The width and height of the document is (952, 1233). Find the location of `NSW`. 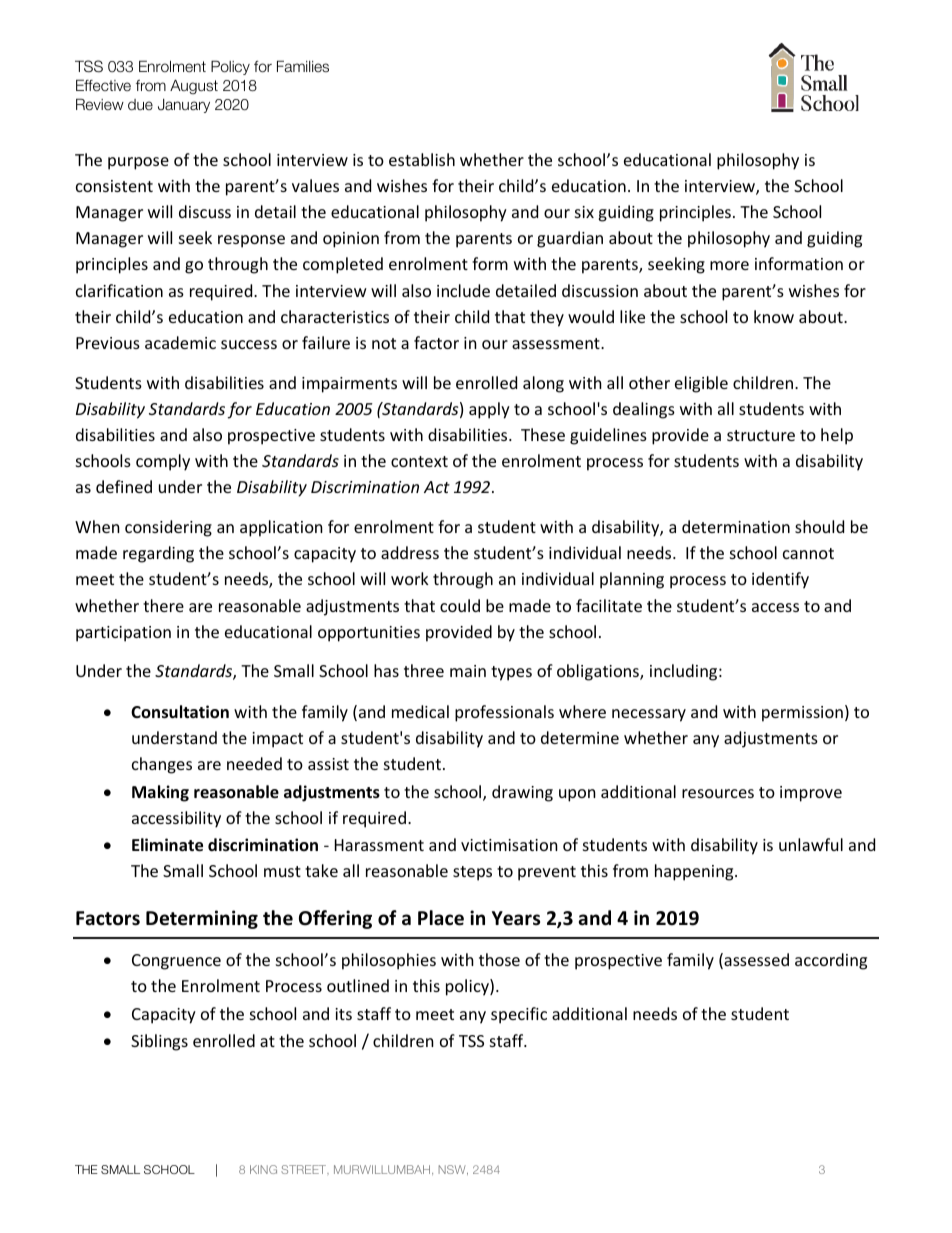

NSW is located at coordinates (453, 1170).
